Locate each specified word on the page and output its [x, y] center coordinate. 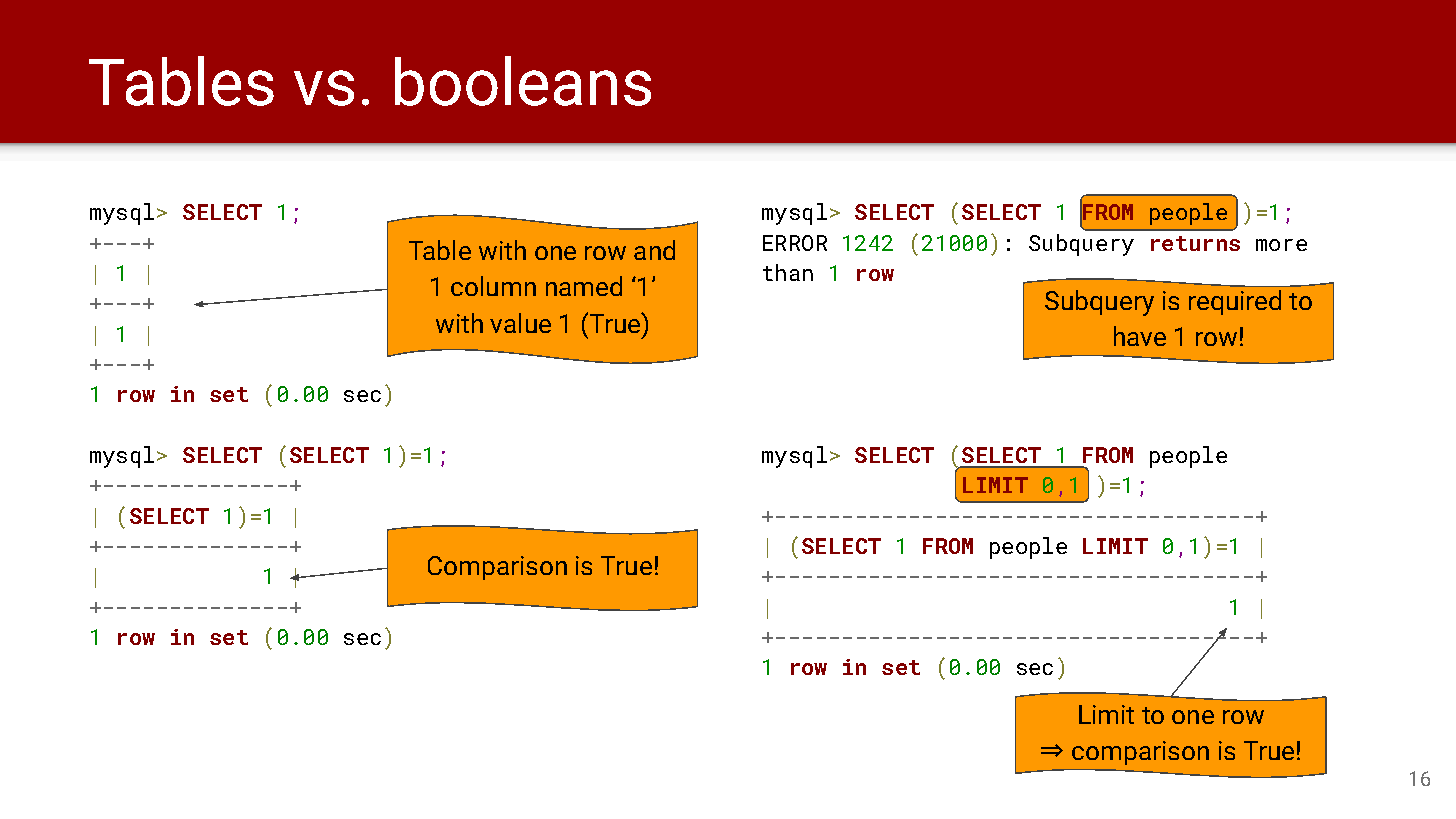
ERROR [795, 243]
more [1281, 245]
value [520, 323]
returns [1195, 243]
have [1140, 336]
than [788, 272]
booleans [523, 81]
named [584, 286]
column [493, 286]
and [654, 250]
